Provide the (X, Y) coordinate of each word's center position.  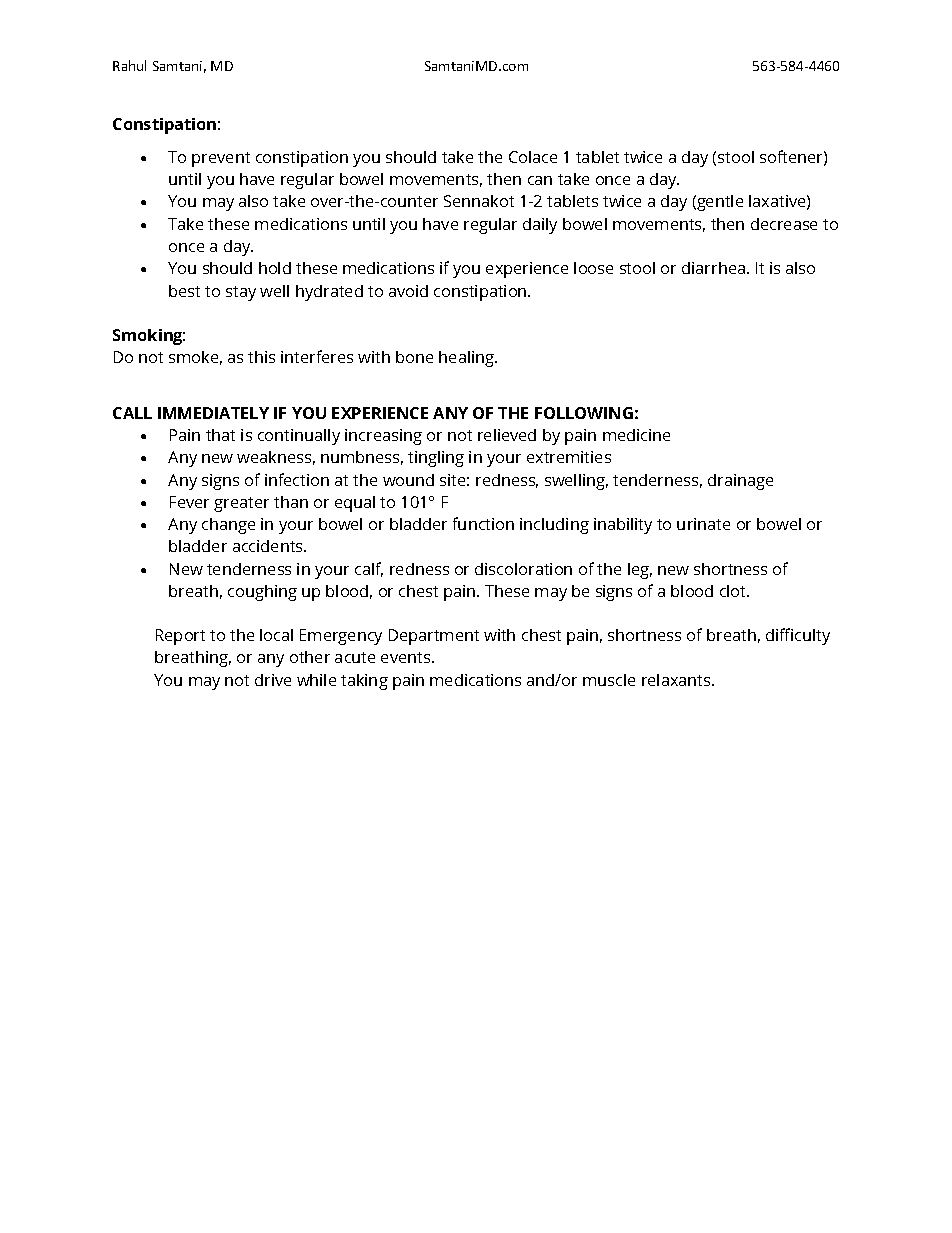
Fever (189, 502)
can (540, 180)
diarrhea (713, 268)
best (184, 291)
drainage (740, 482)
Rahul (129, 65)
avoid (408, 291)
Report (180, 637)
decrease (784, 224)
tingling (436, 459)
